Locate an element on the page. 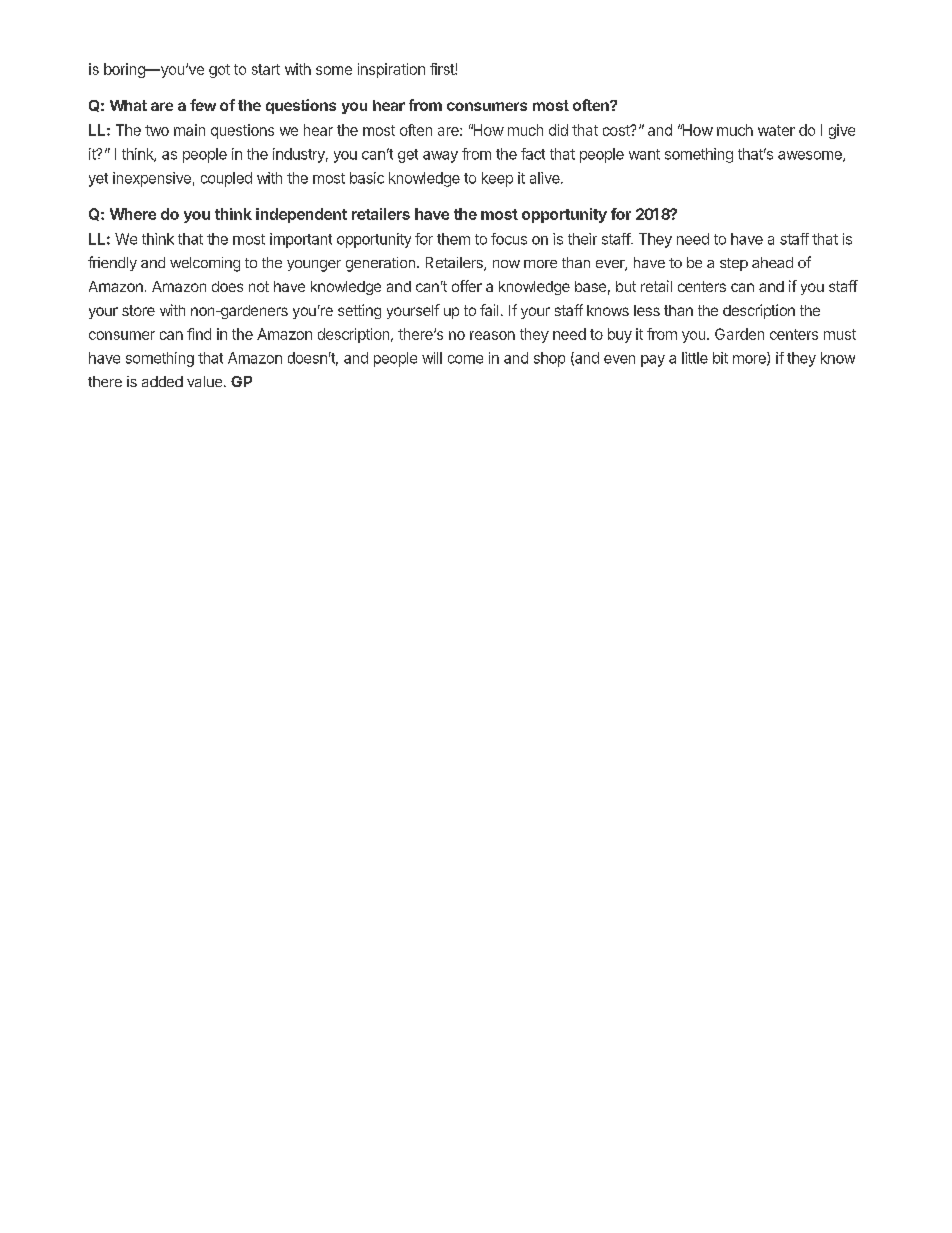 Image resolution: width=952 pixels, height=1233 pixels. water is located at coordinates (776, 130).
